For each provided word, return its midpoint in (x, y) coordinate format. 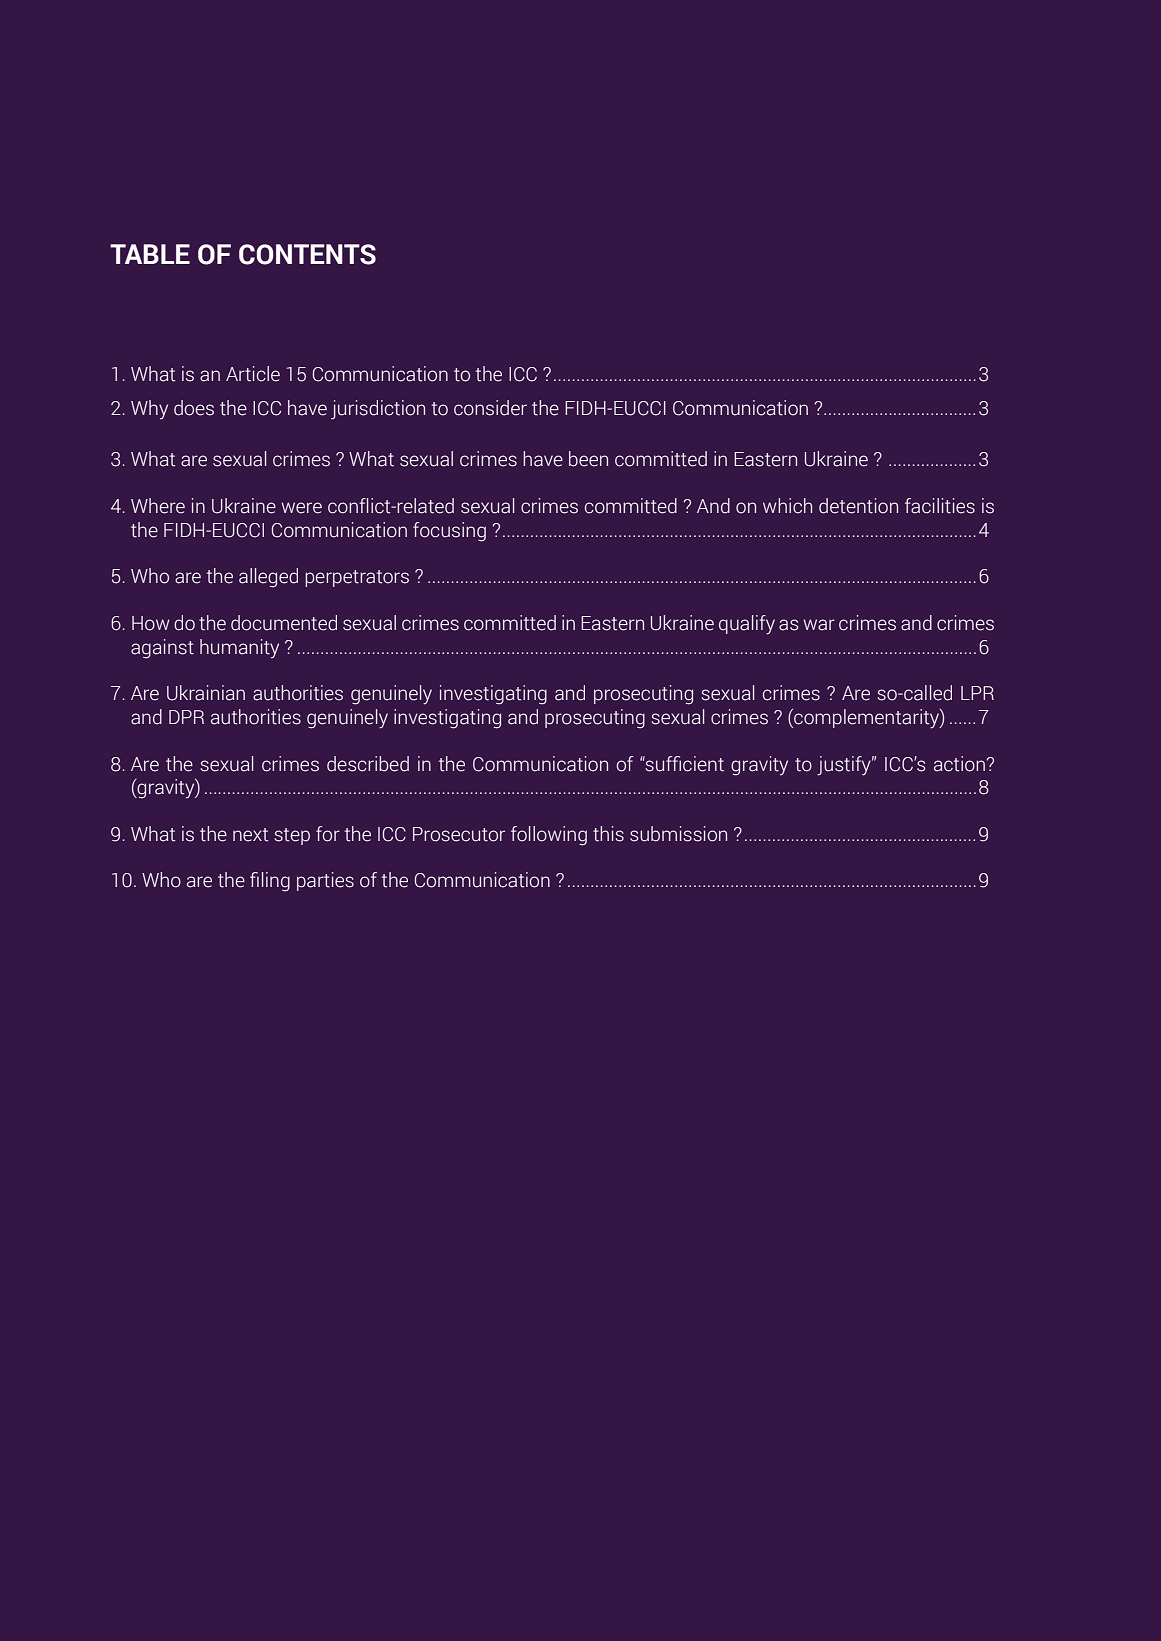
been (588, 459)
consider (490, 408)
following (549, 836)
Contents (307, 254)
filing (270, 882)
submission (678, 834)
